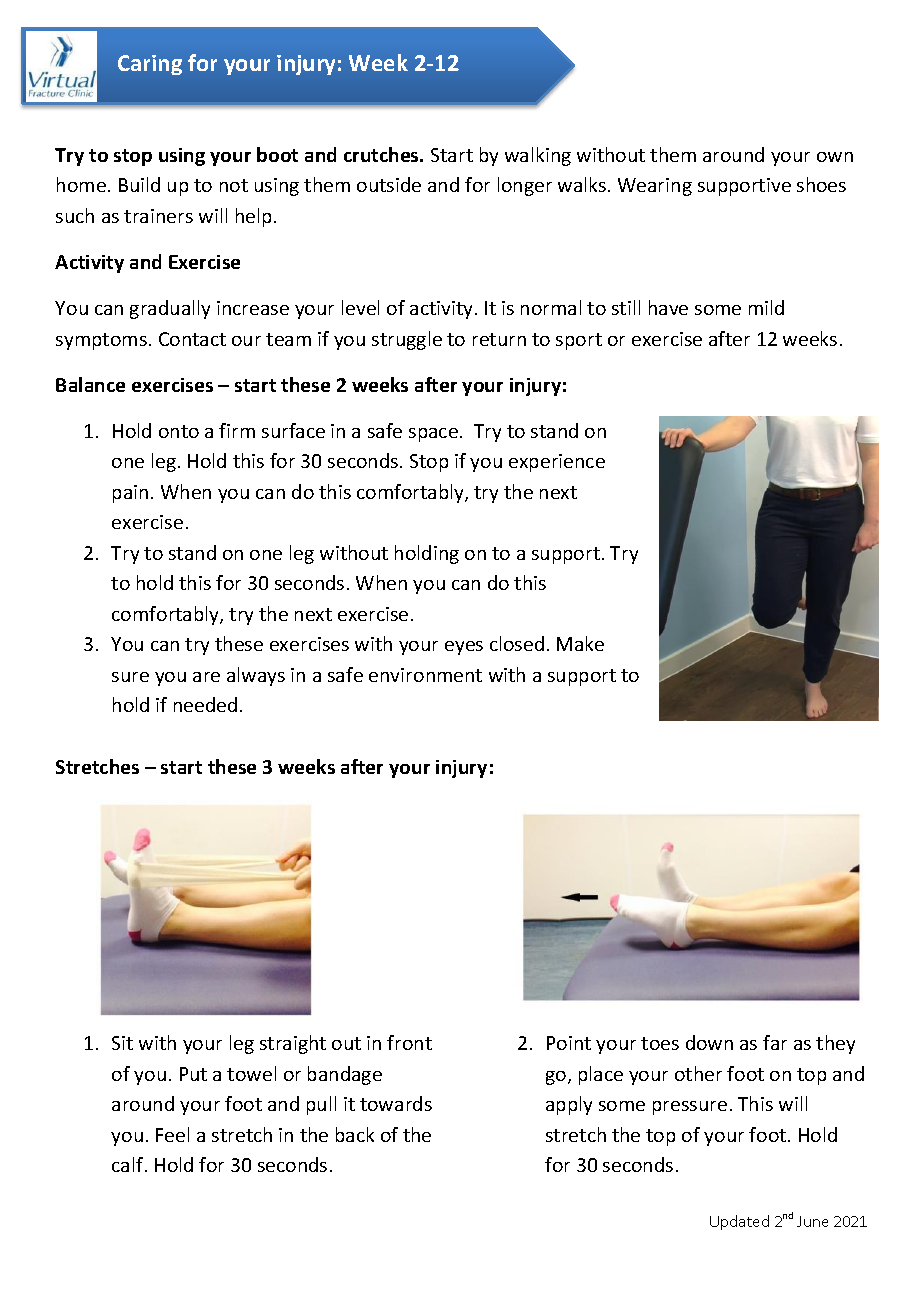 The width and height of the screenshot is (924, 1308). Describe the element at coordinates (775, 1042) in the screenshot. I see `far` at that location.
